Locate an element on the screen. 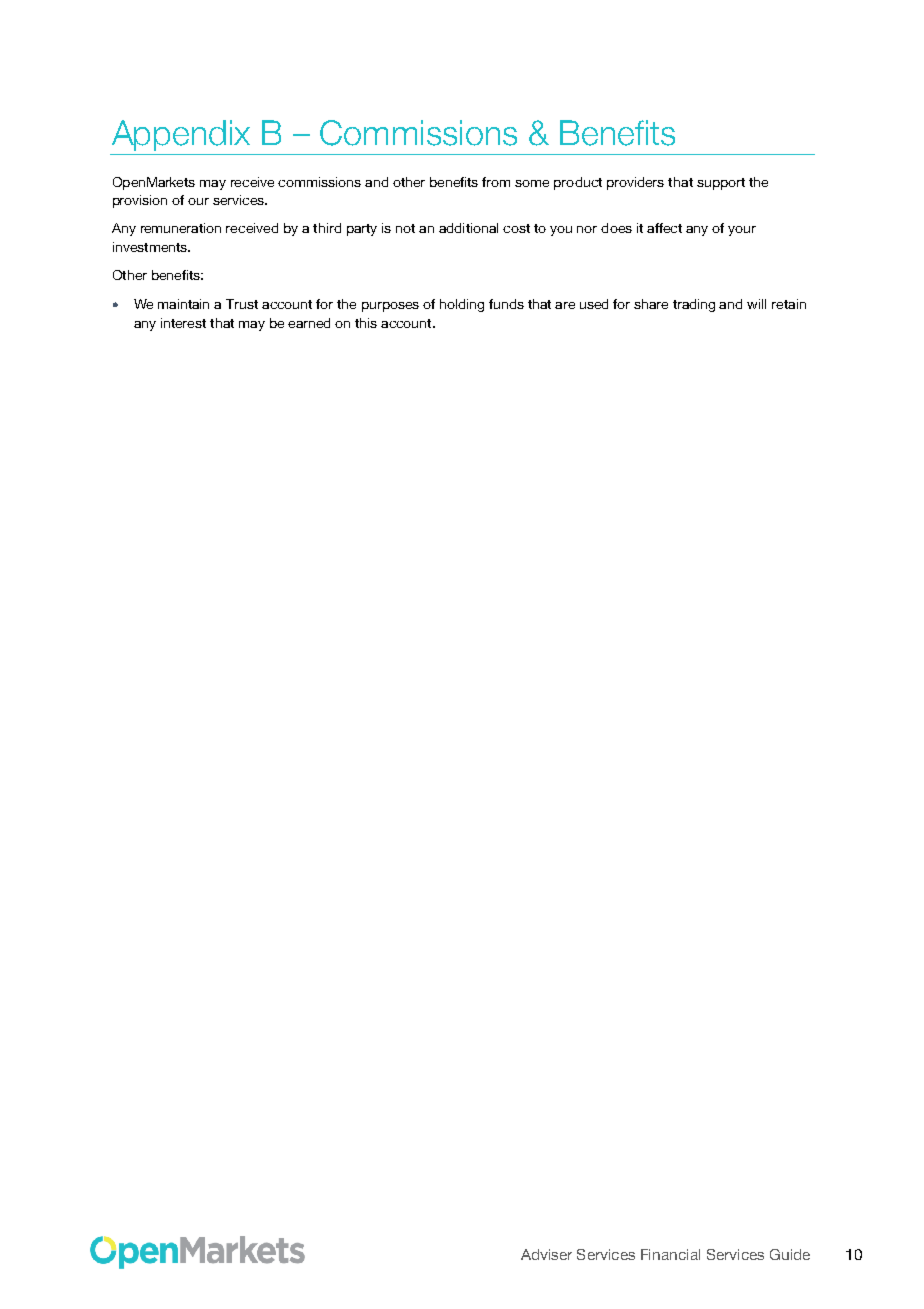 The image size is (924, 1309). from is located at coordinates (496, 182).
